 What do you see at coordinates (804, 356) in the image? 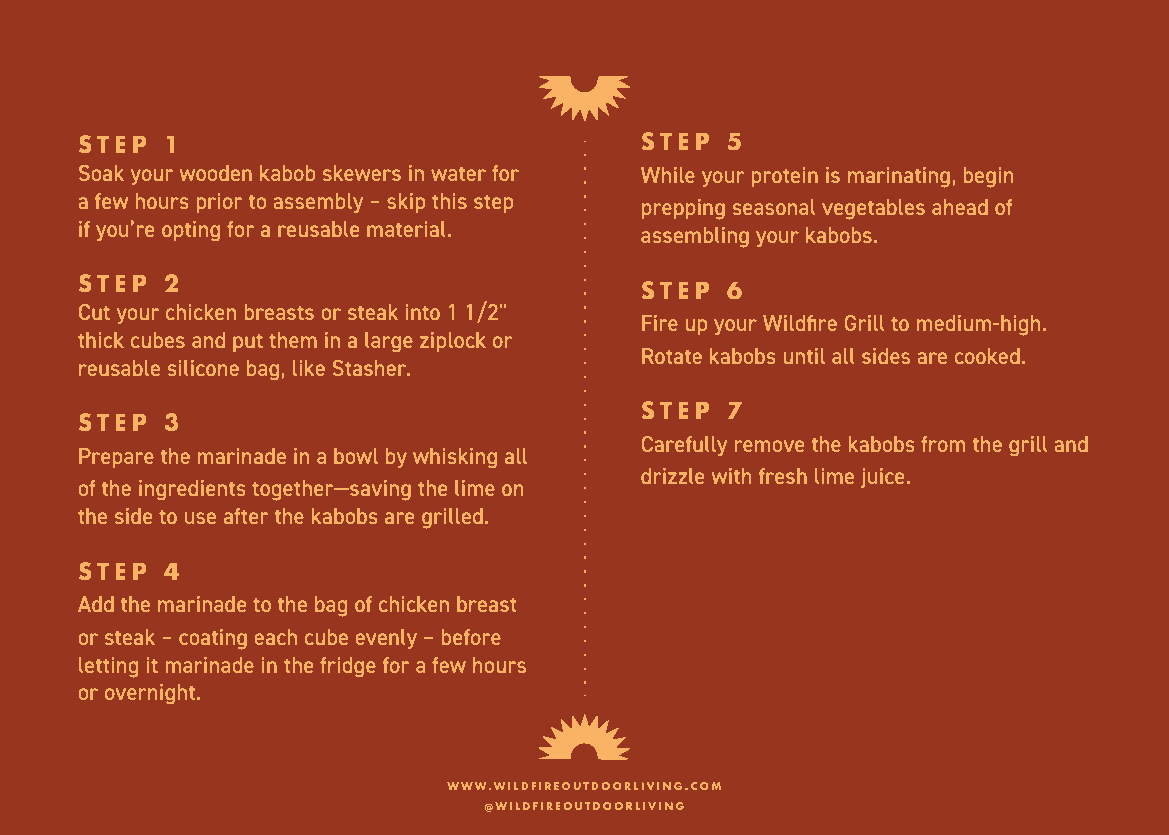
I see `until` at bounding box center [804, 356].
